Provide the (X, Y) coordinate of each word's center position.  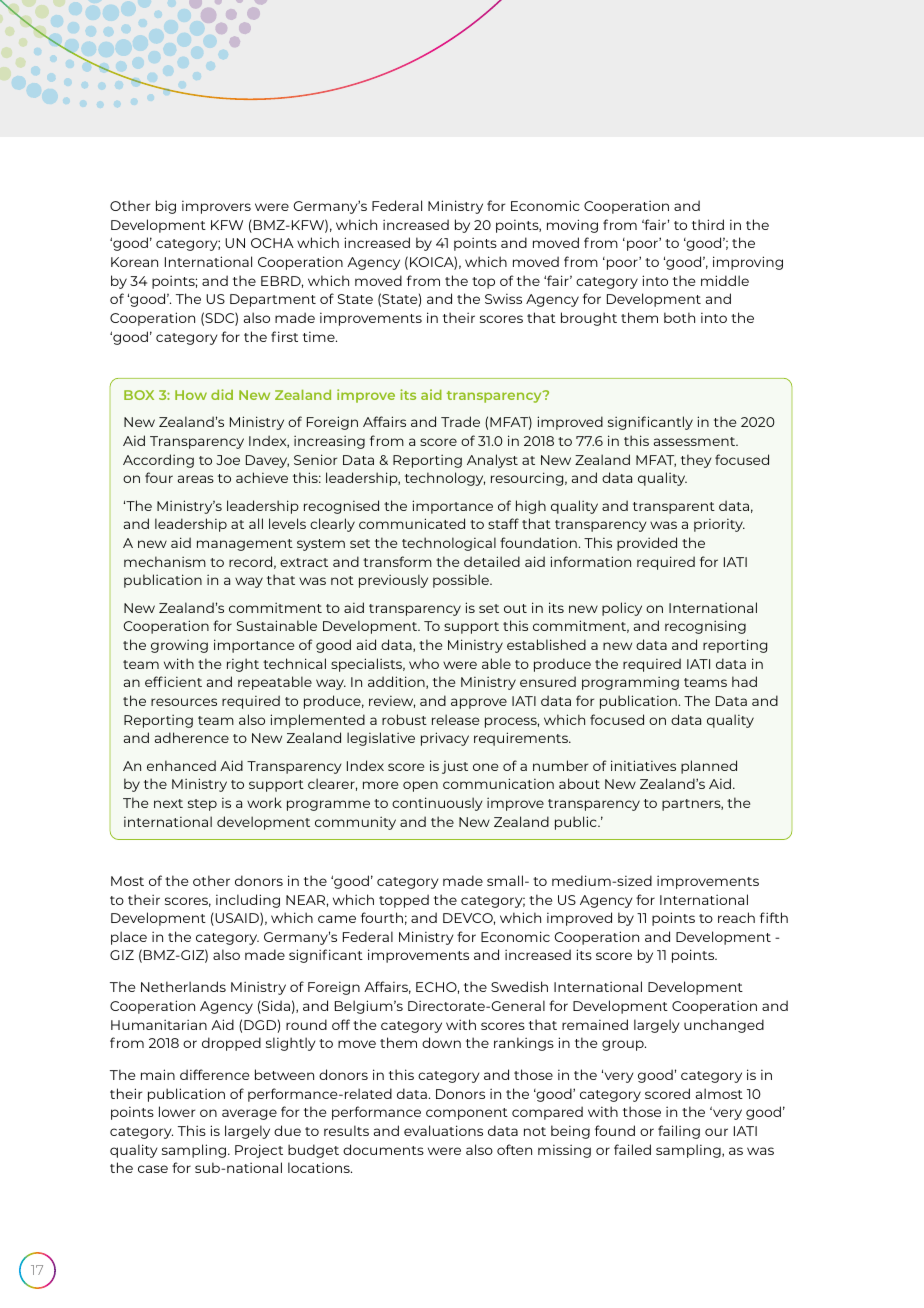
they (696, 461)
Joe (228, 460)
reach (736, 917)
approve (479, 703)
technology (445, 479)
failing (679, 1132)
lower (177, 1111)
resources (184, 702)
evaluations (443, 1130)
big (166, 207)
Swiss (503, 299)
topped (404, 901)
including (248, 901)
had (744, 681)
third (708, 224)
